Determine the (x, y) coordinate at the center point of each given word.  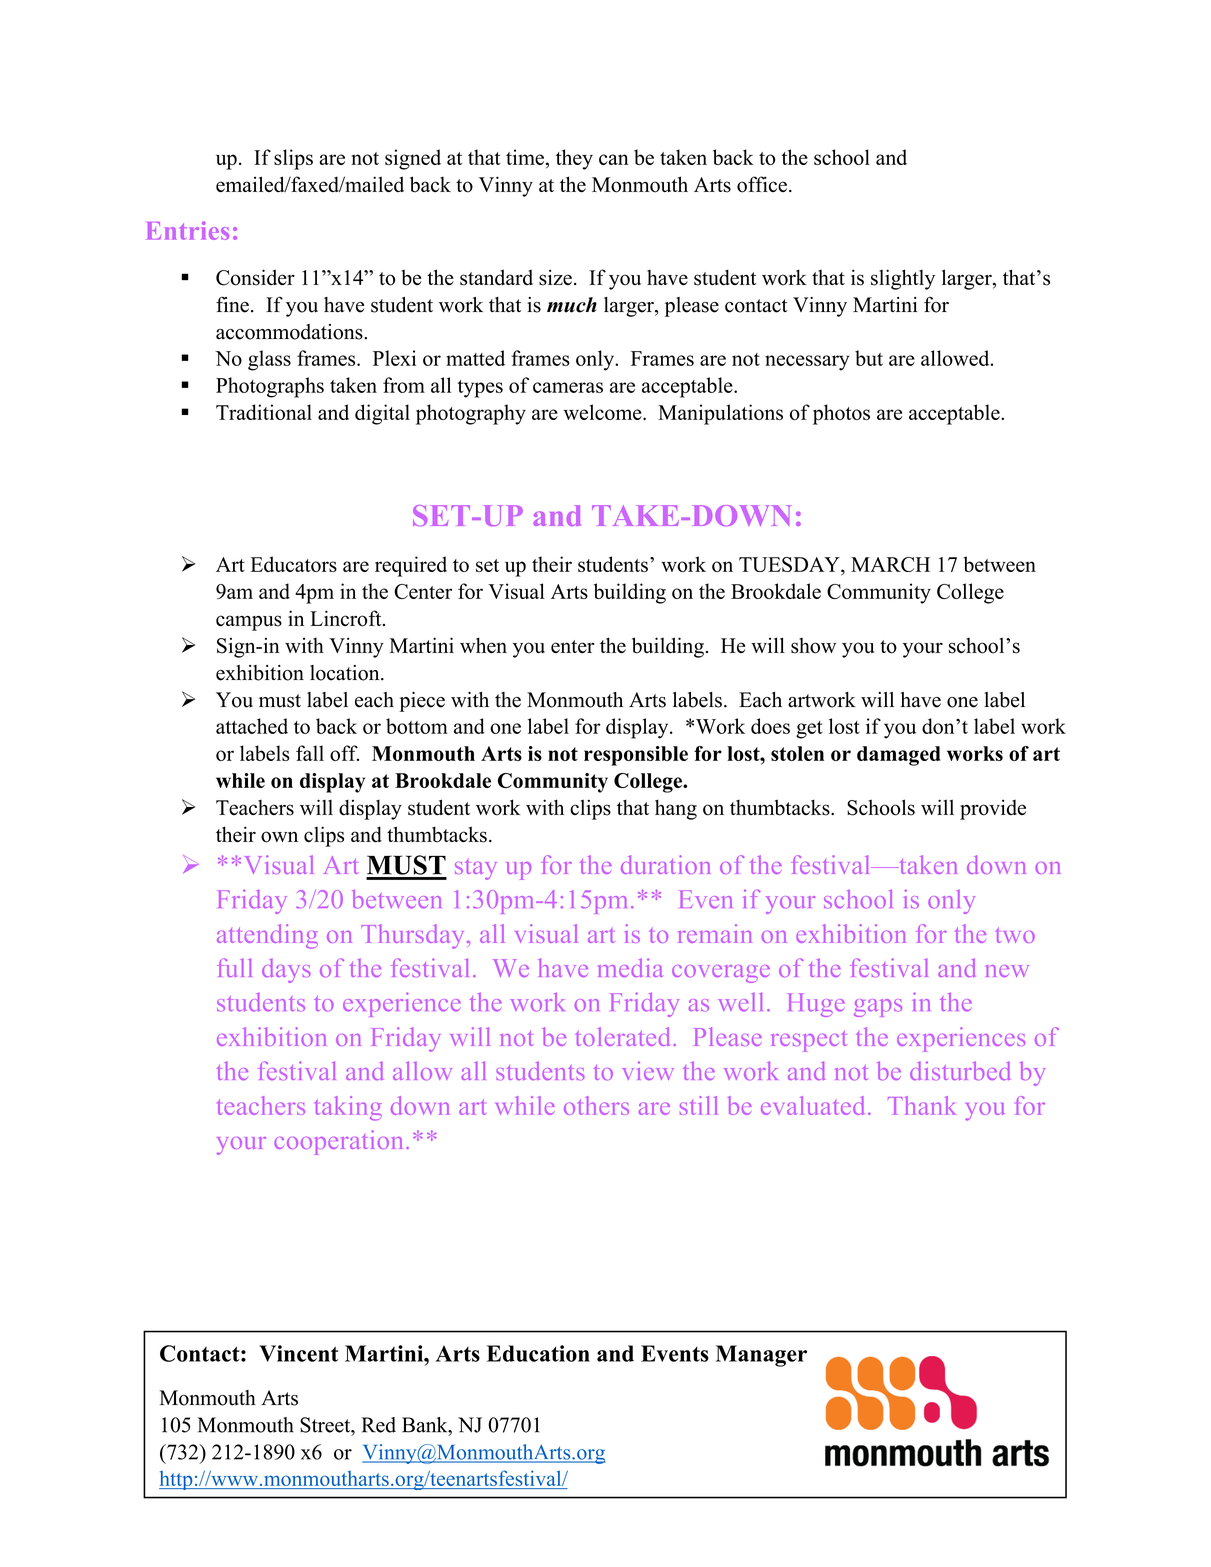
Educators (294, 564)
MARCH (890, 564)
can (613, 159)
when (483, 645)
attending (267, 936)
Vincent (299, 1353)
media (630, 967)
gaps (878, 1008)
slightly (903, 279)
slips (293, 159)
